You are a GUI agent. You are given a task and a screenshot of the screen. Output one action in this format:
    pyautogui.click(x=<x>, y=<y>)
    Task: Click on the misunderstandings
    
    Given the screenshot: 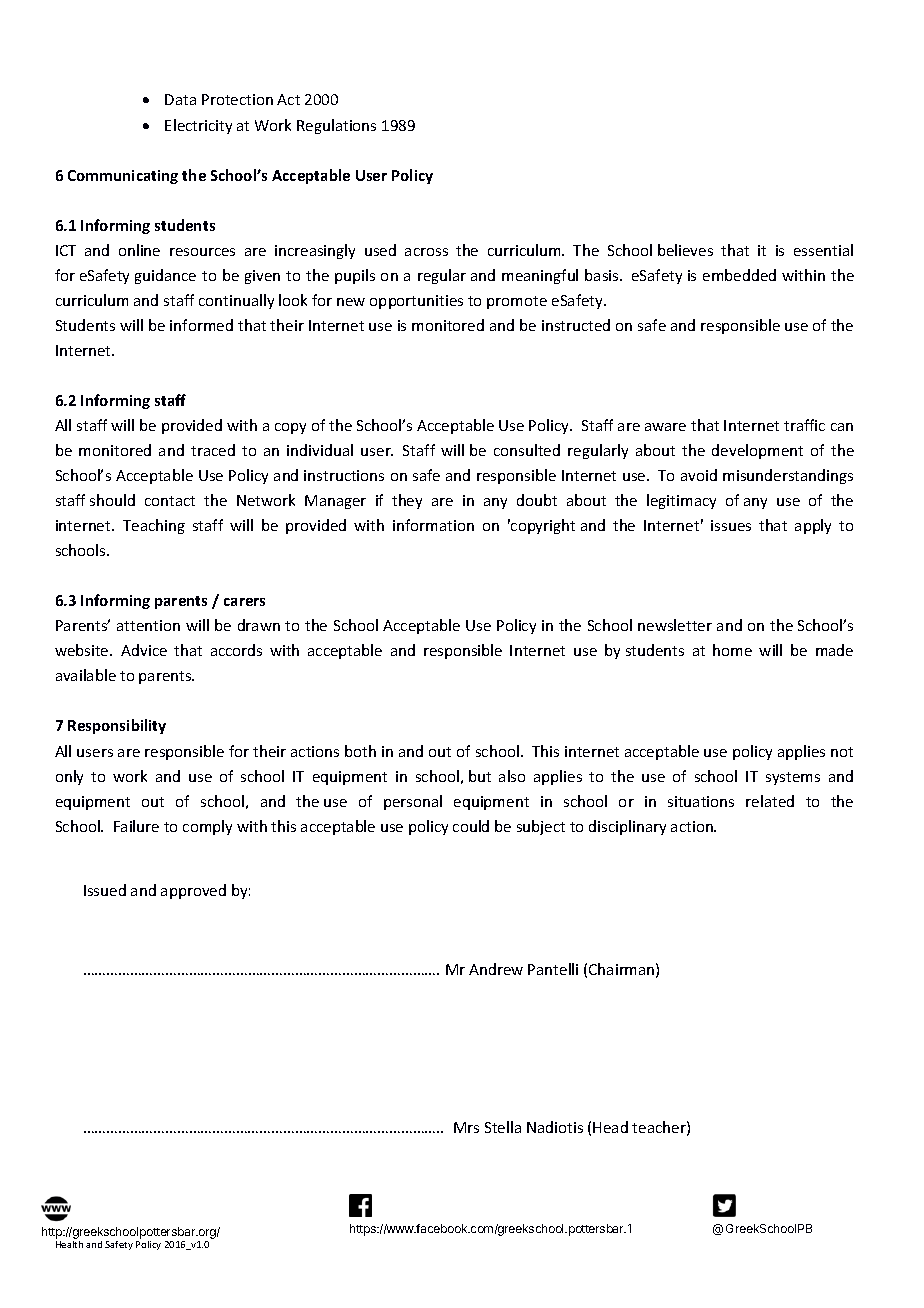 What is the action you would take?
    pyautogui.click(x=788, y=476)
